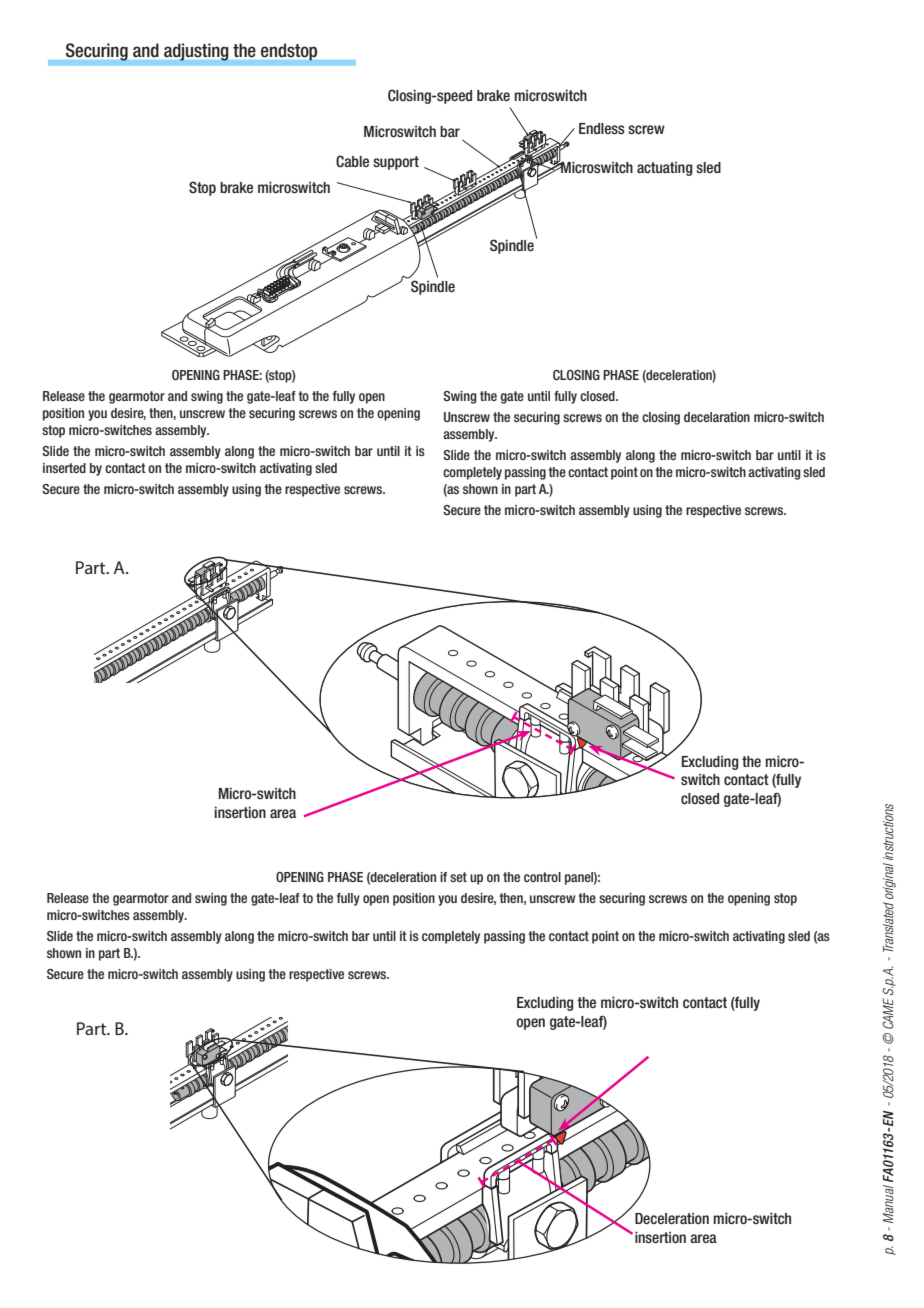  I want to click on support, so click(396, 163).
